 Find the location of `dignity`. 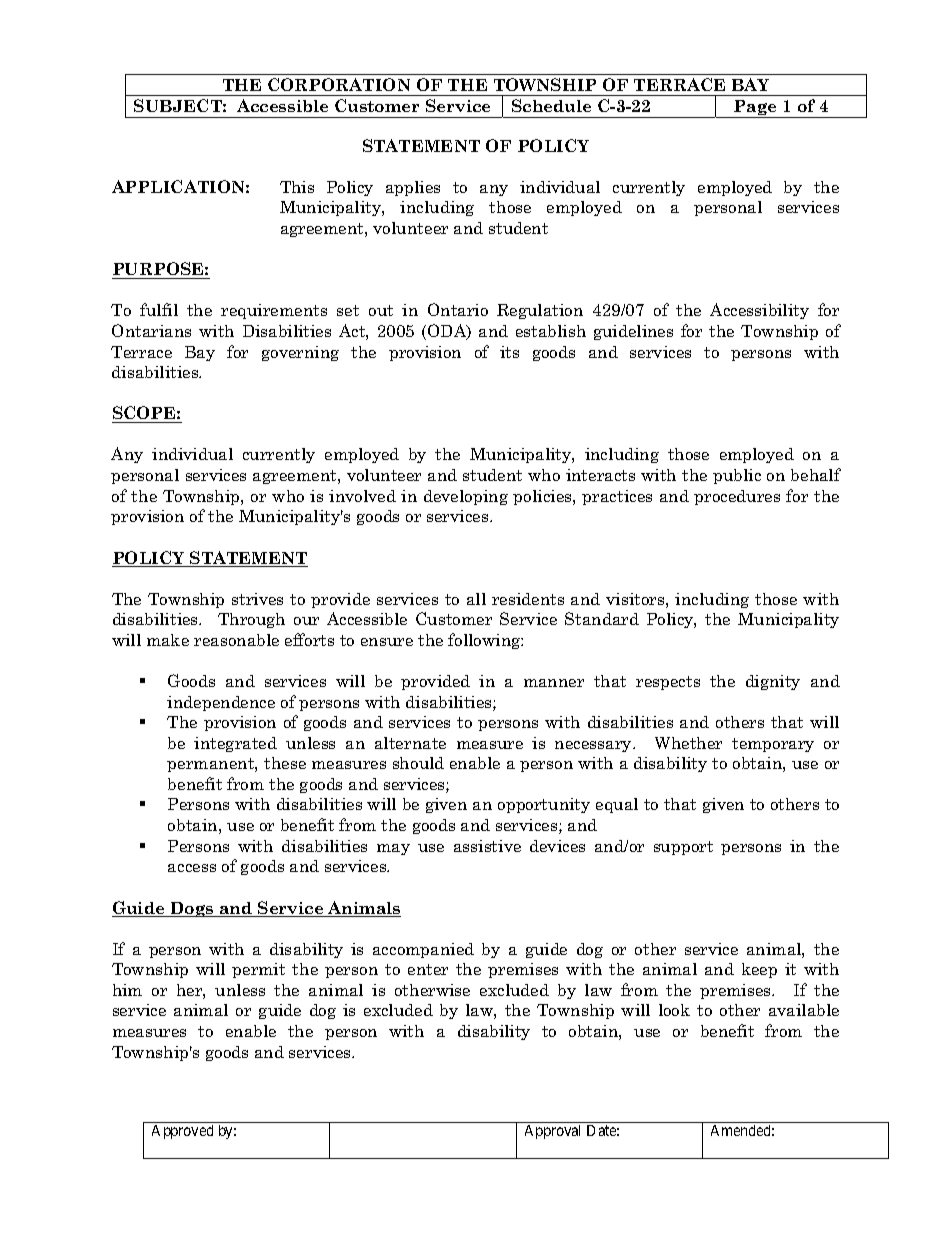

dignity is located at coordinates (773, 682).
